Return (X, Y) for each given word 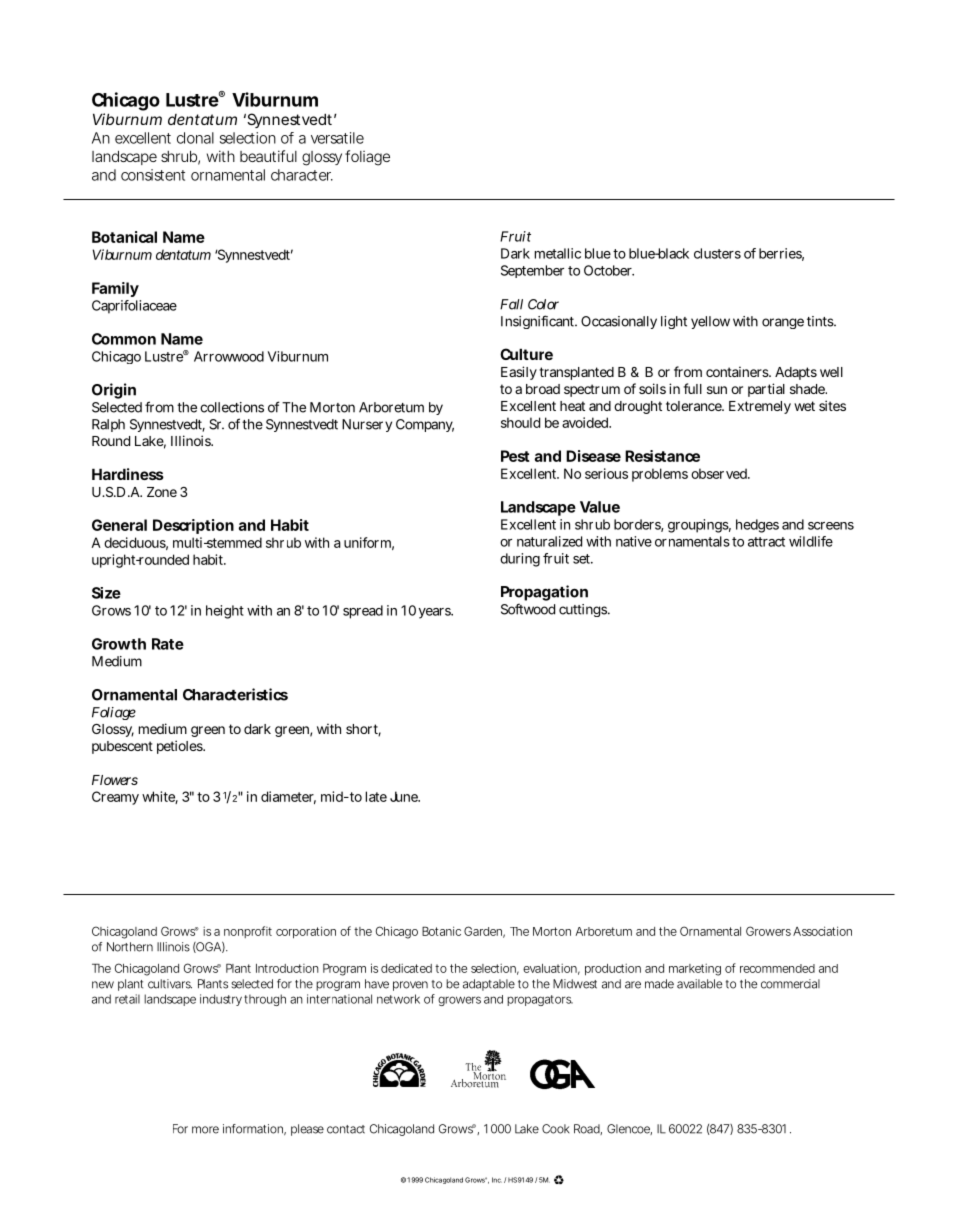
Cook (556, 1129)
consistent (153, 175)
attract (766, 542)
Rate (168, 644)
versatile (337, 138)
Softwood (528, 609)
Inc (497, 1180)
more (205, 1130)
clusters (717, 253)
